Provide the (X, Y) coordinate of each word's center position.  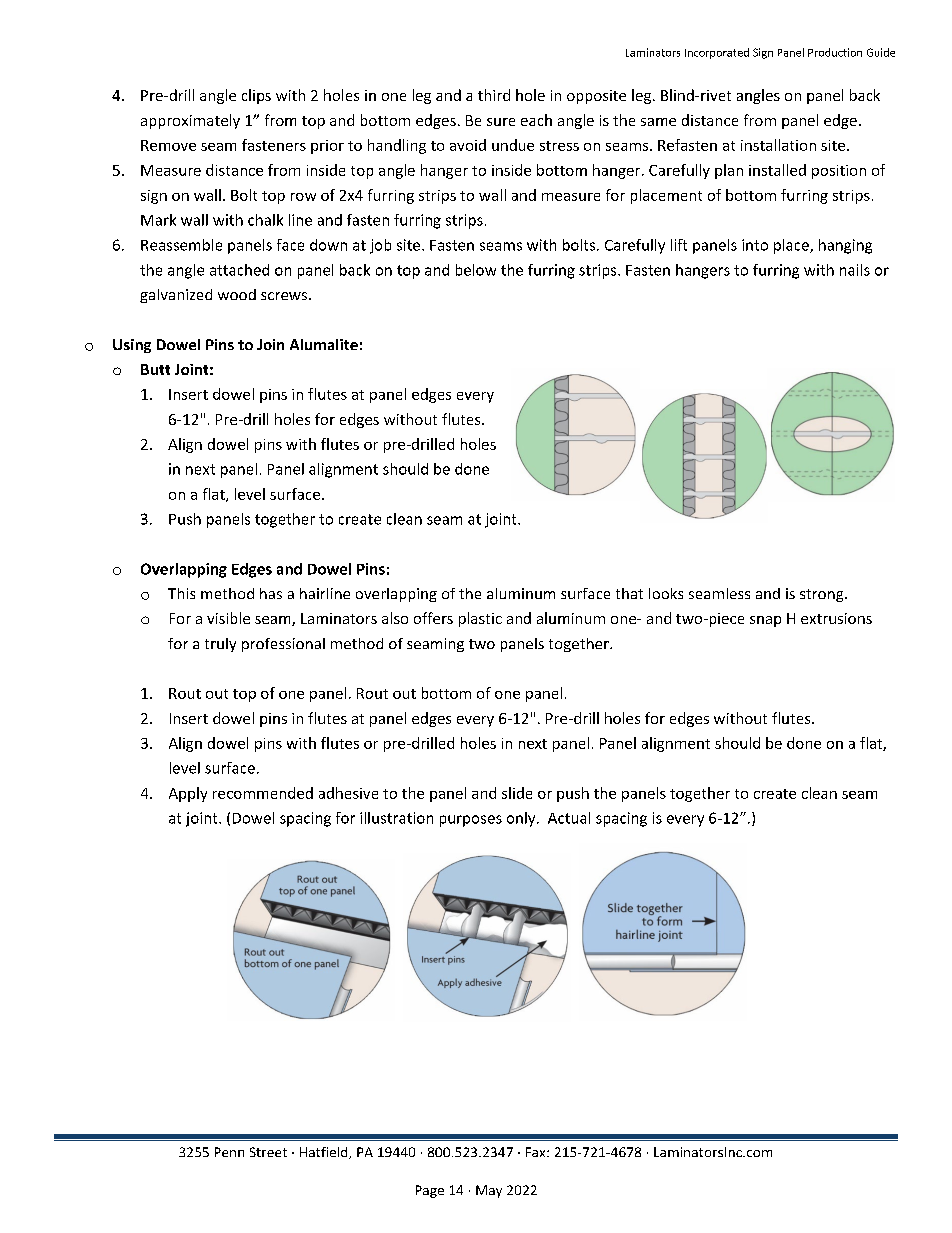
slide (517, 793)
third (494, 95)
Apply (188, 794)
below (476, 270)
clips (256, 96)
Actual (569, 818)
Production (835, 52)
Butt (155, 369)
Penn (229, 1152)
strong (823, 595)
